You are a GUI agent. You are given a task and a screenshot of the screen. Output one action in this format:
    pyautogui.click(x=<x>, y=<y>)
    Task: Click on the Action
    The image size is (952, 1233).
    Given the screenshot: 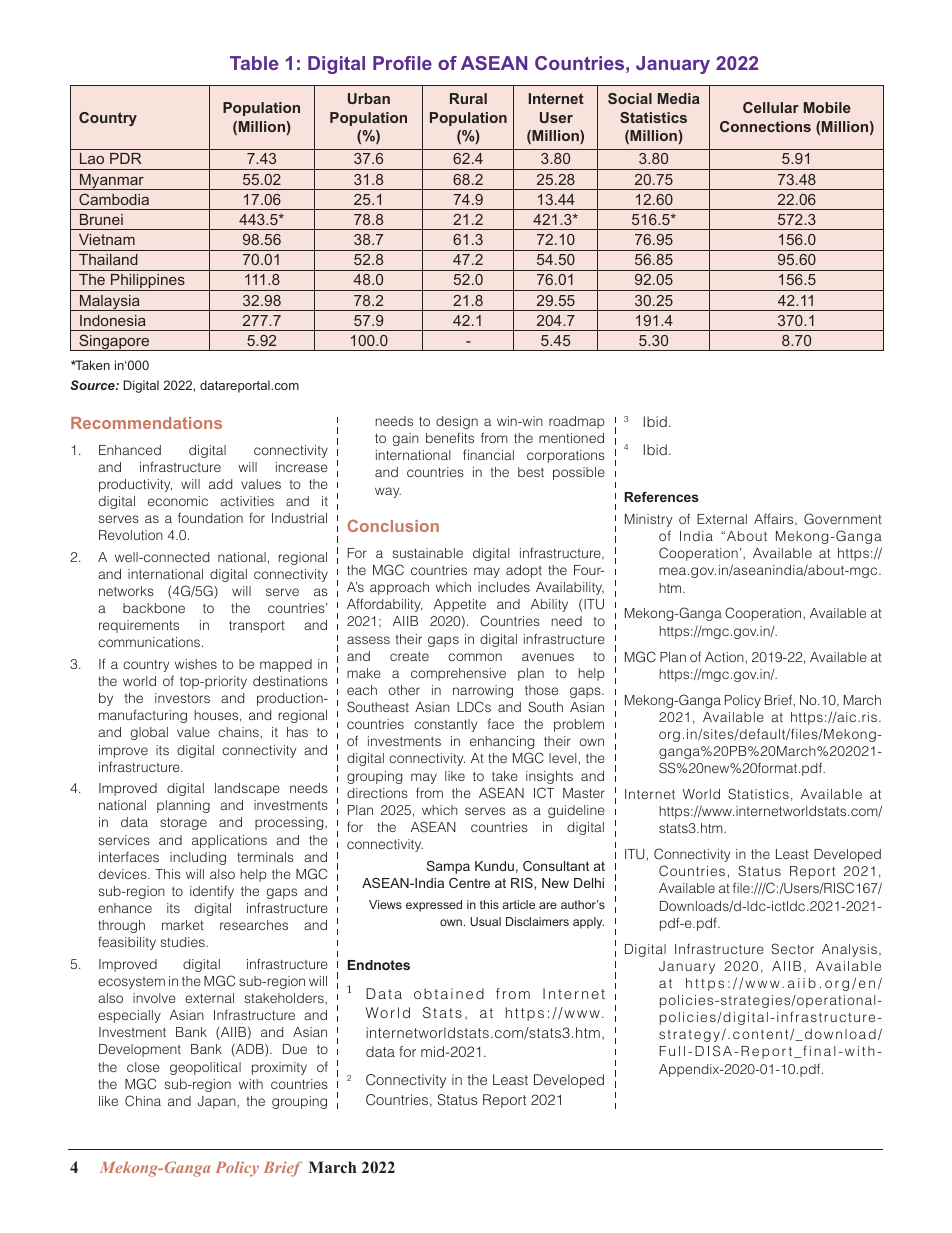 What is the action you would take?
    pyautogui.click(x=725, y=657)
